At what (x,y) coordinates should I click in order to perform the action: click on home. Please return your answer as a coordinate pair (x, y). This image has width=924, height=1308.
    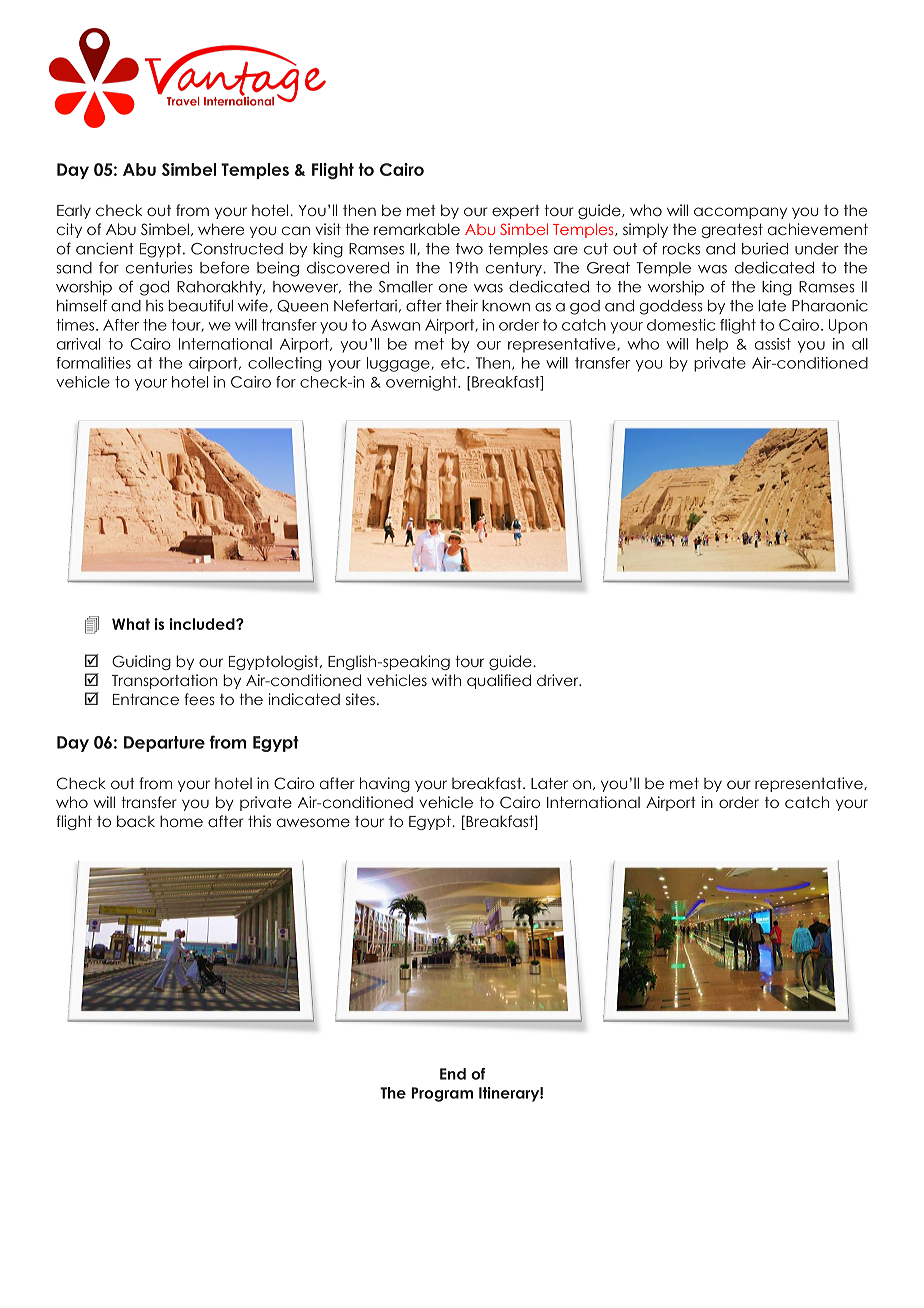
    Looking at the image, I should click on (181, 821).
